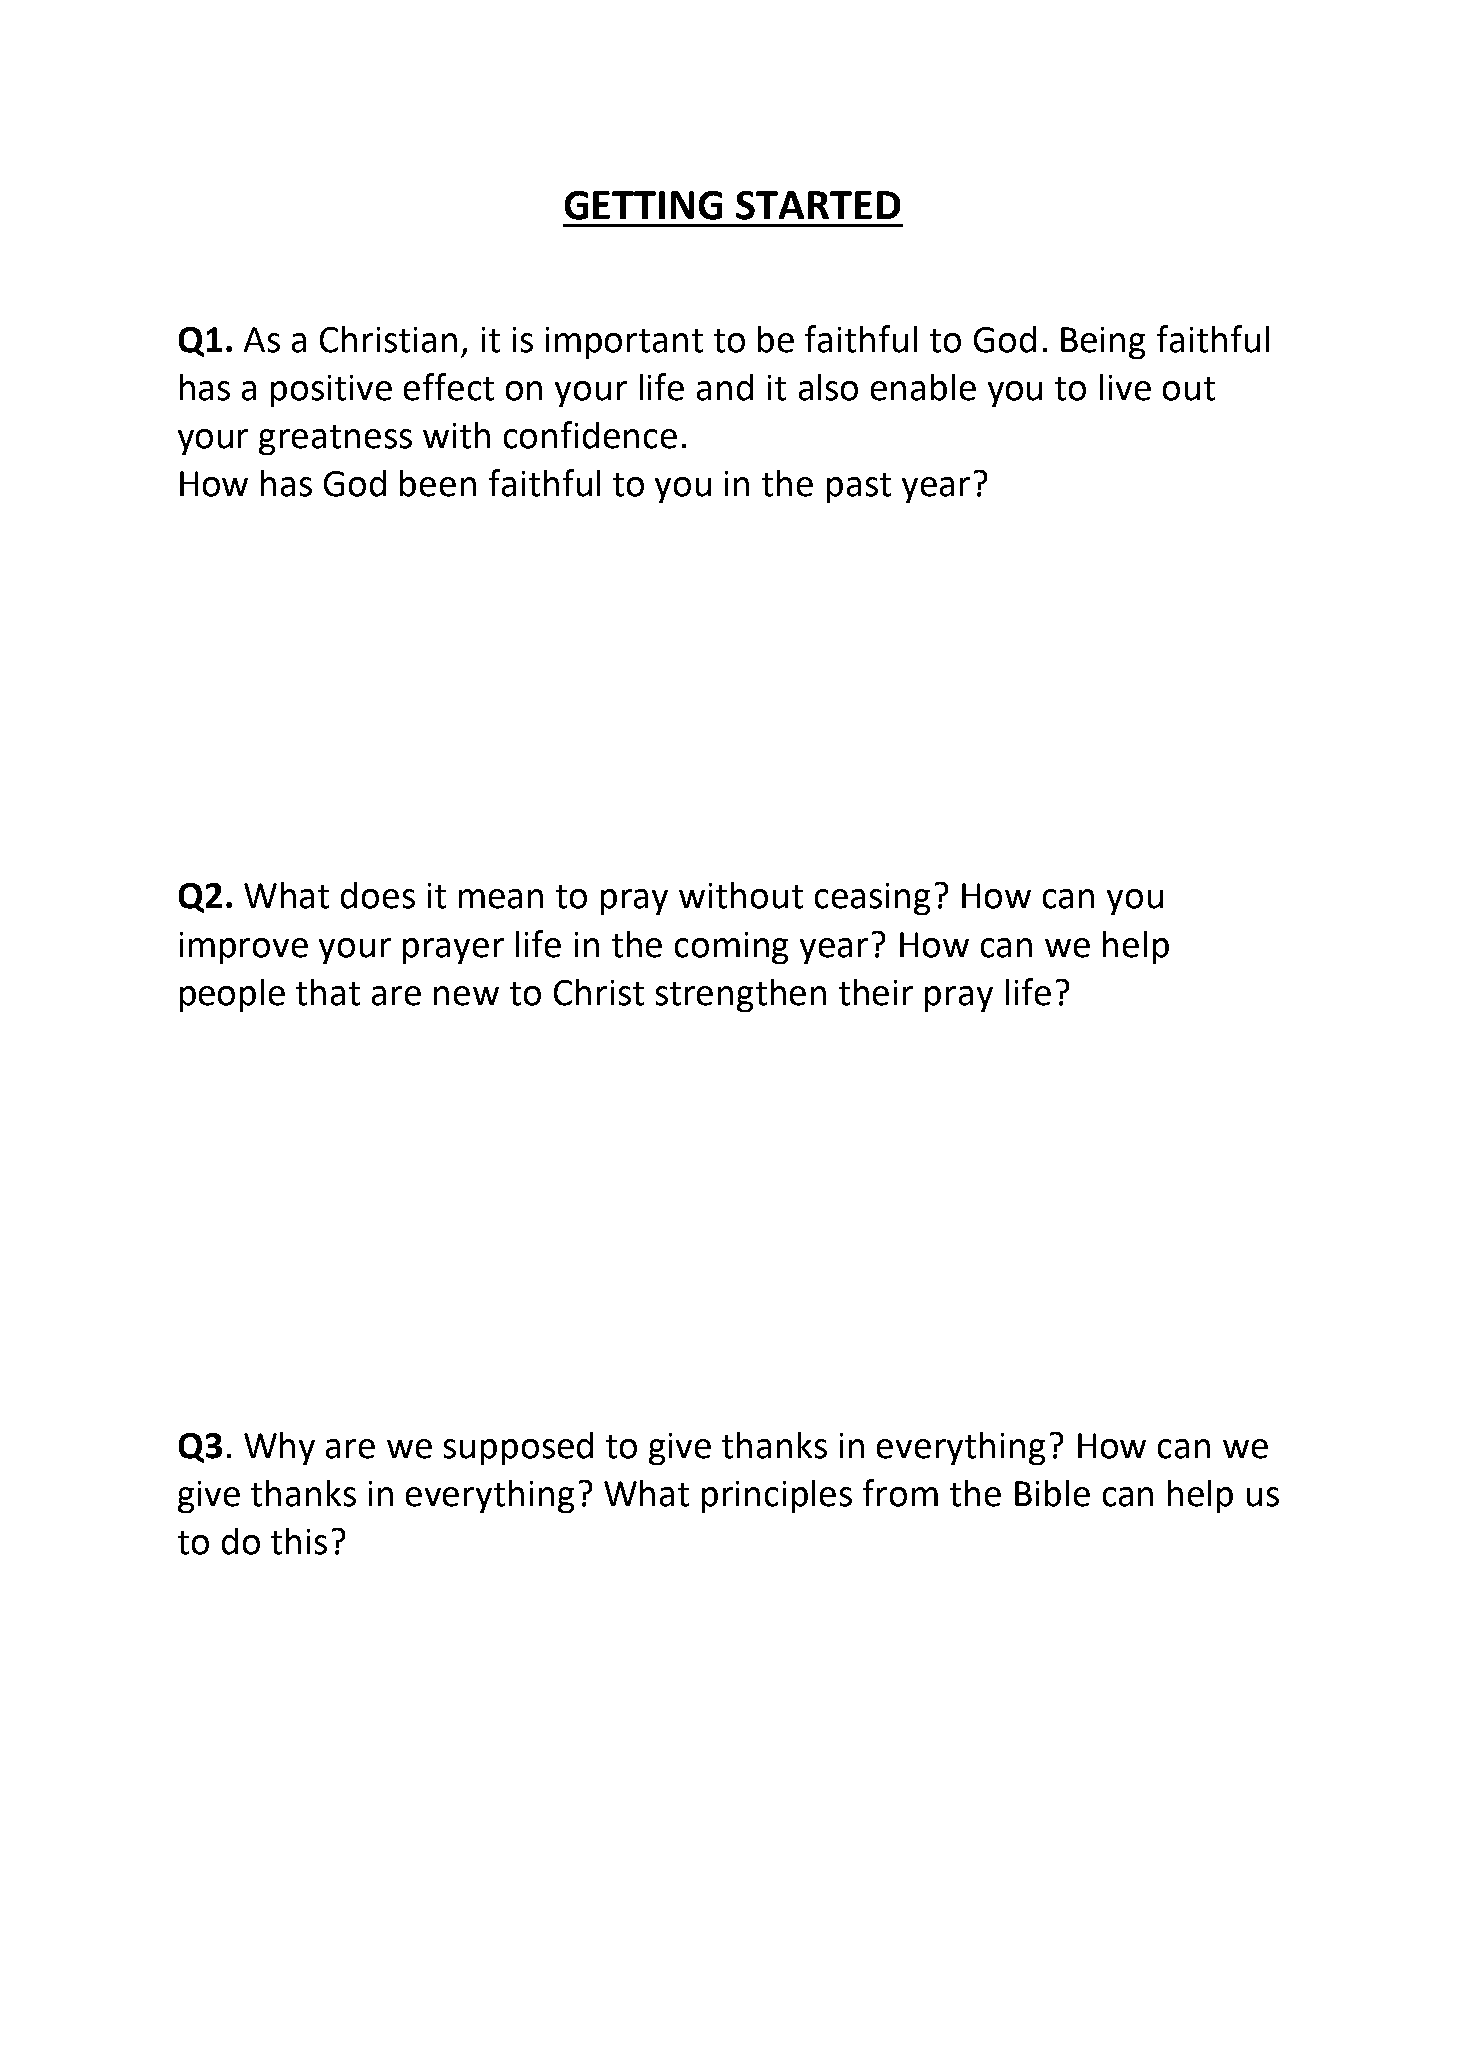  What do you see at coordinates (872, 899) in the screenshot?
I see `ceasing` at bounding box center [872, 899].
